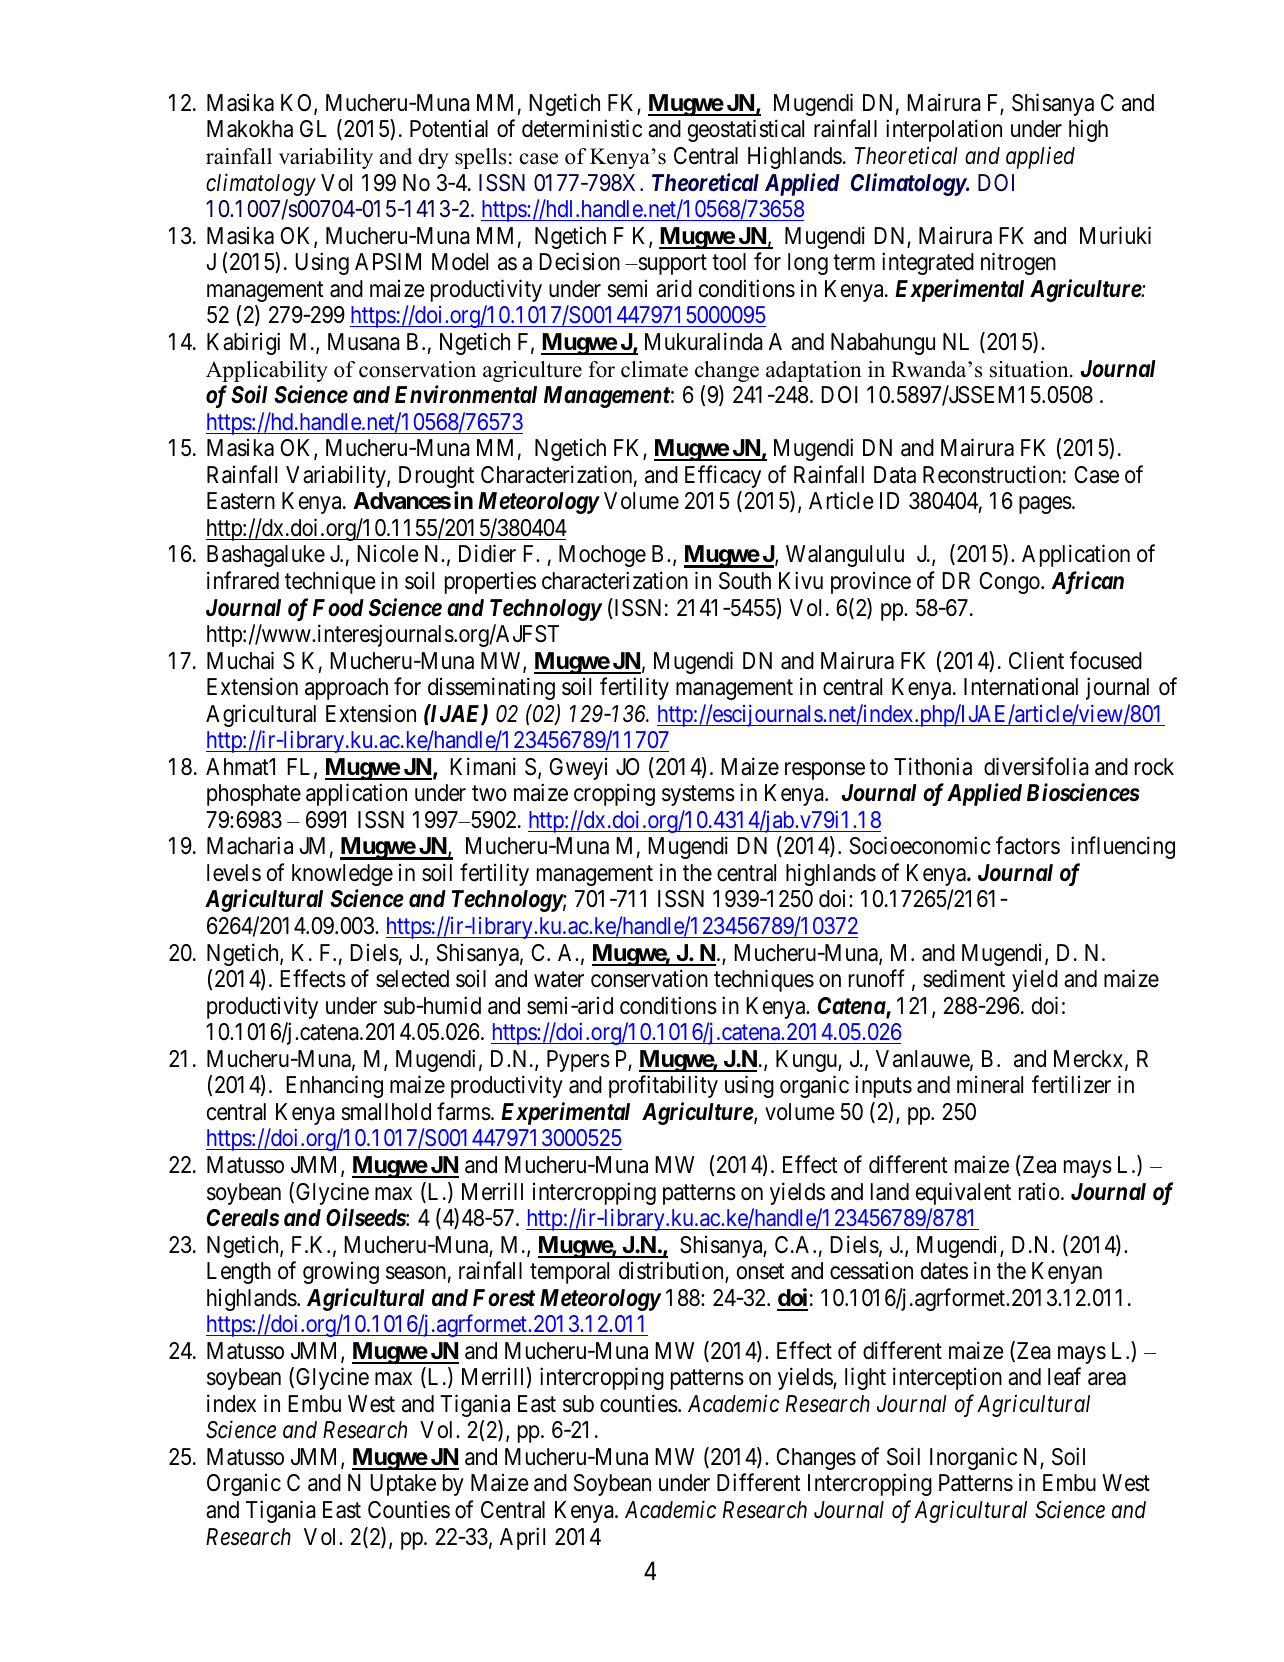  Describe the element at coordinates (944, 131) in the screenshot. I see `interpolation` at that location.
